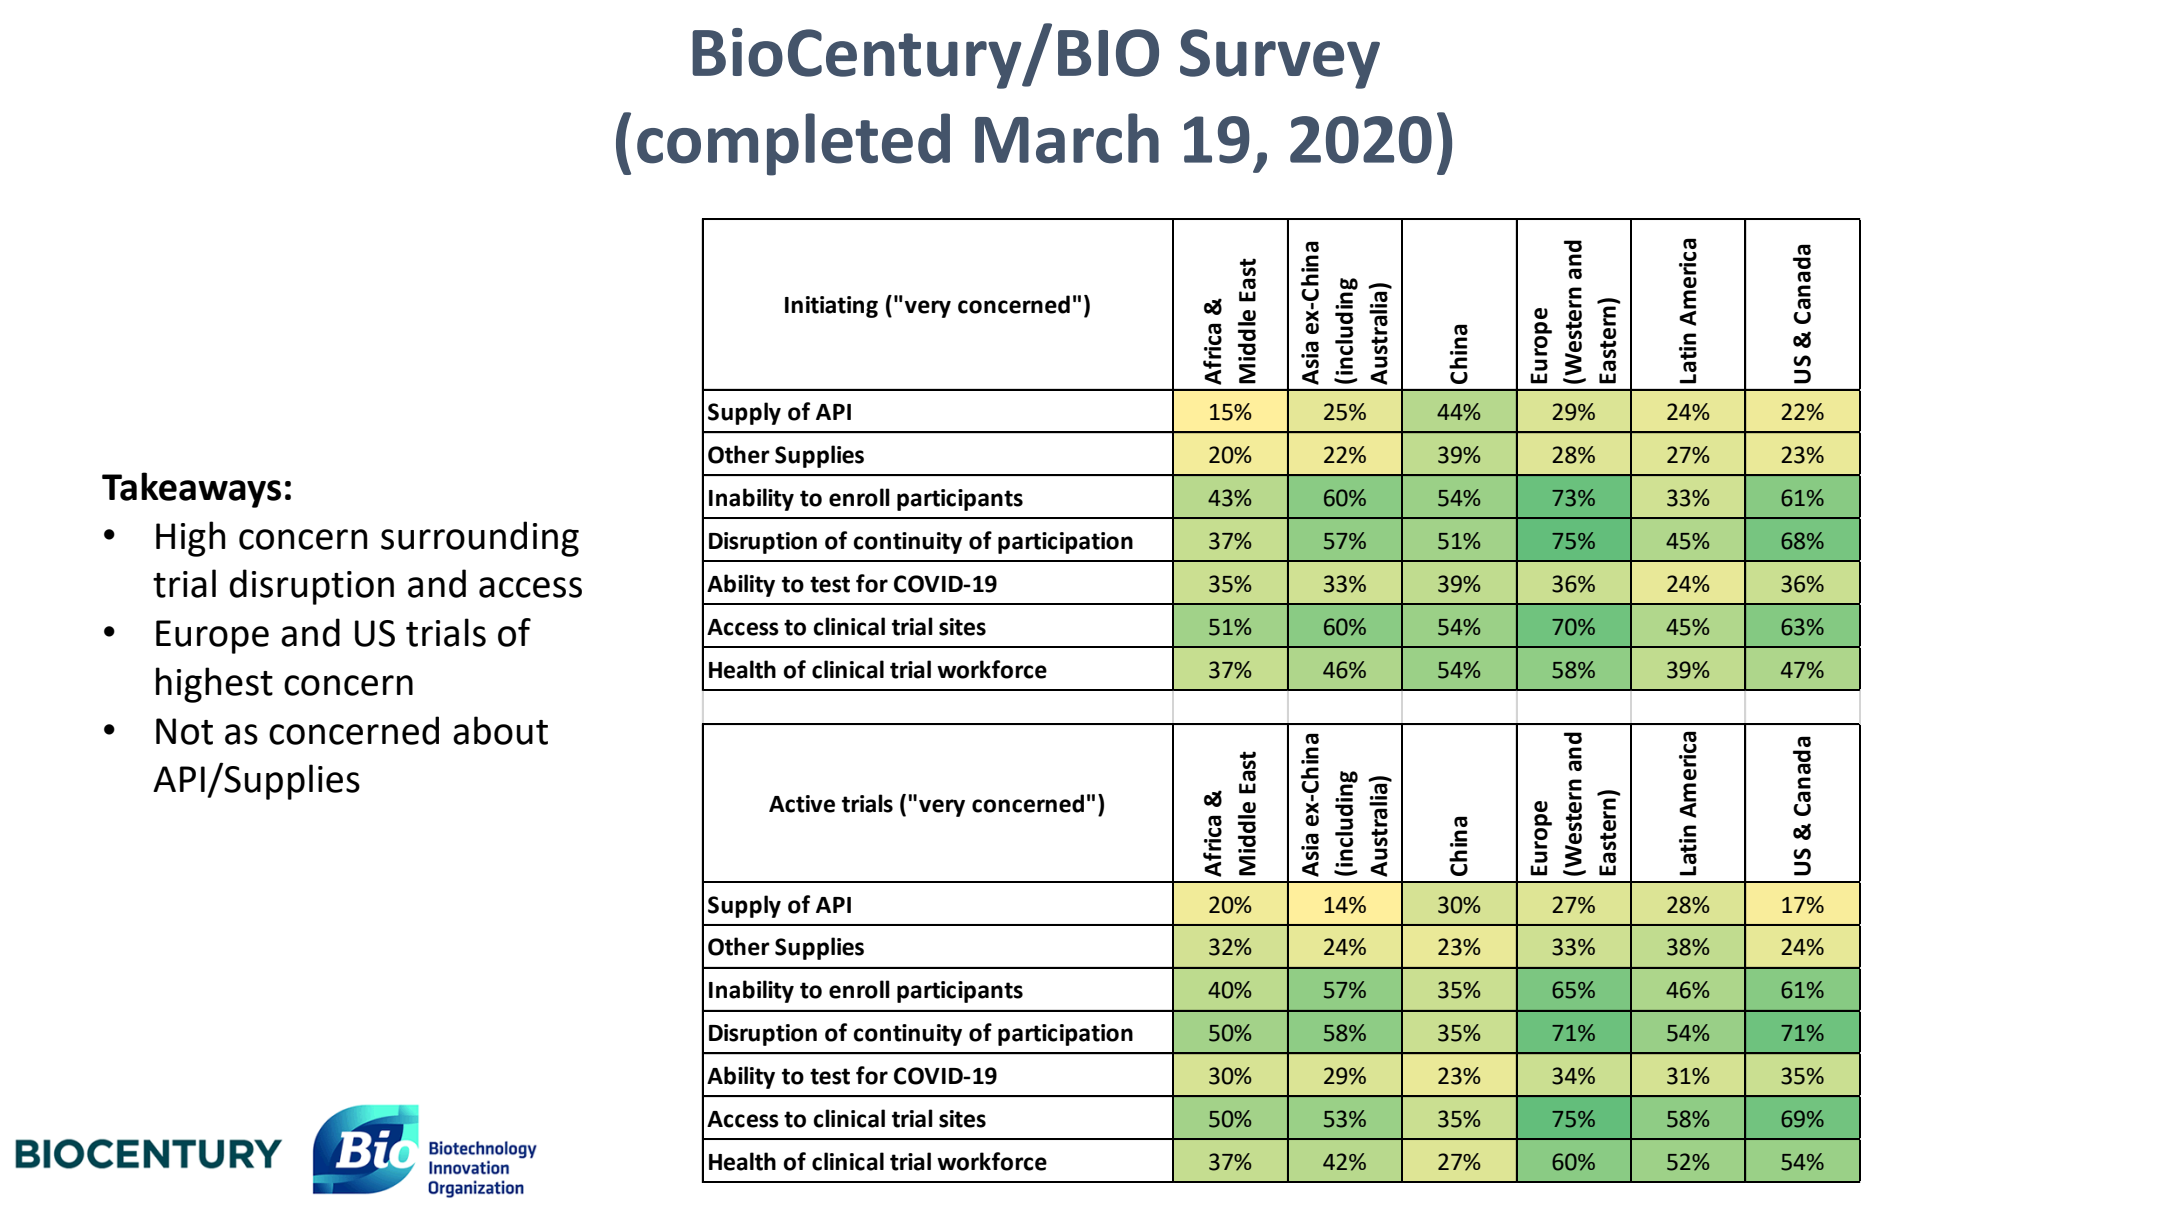 Image resolution: width=2167 pixels, height=1219 pixels. I want to click on Survey, so click(1280, 59).
